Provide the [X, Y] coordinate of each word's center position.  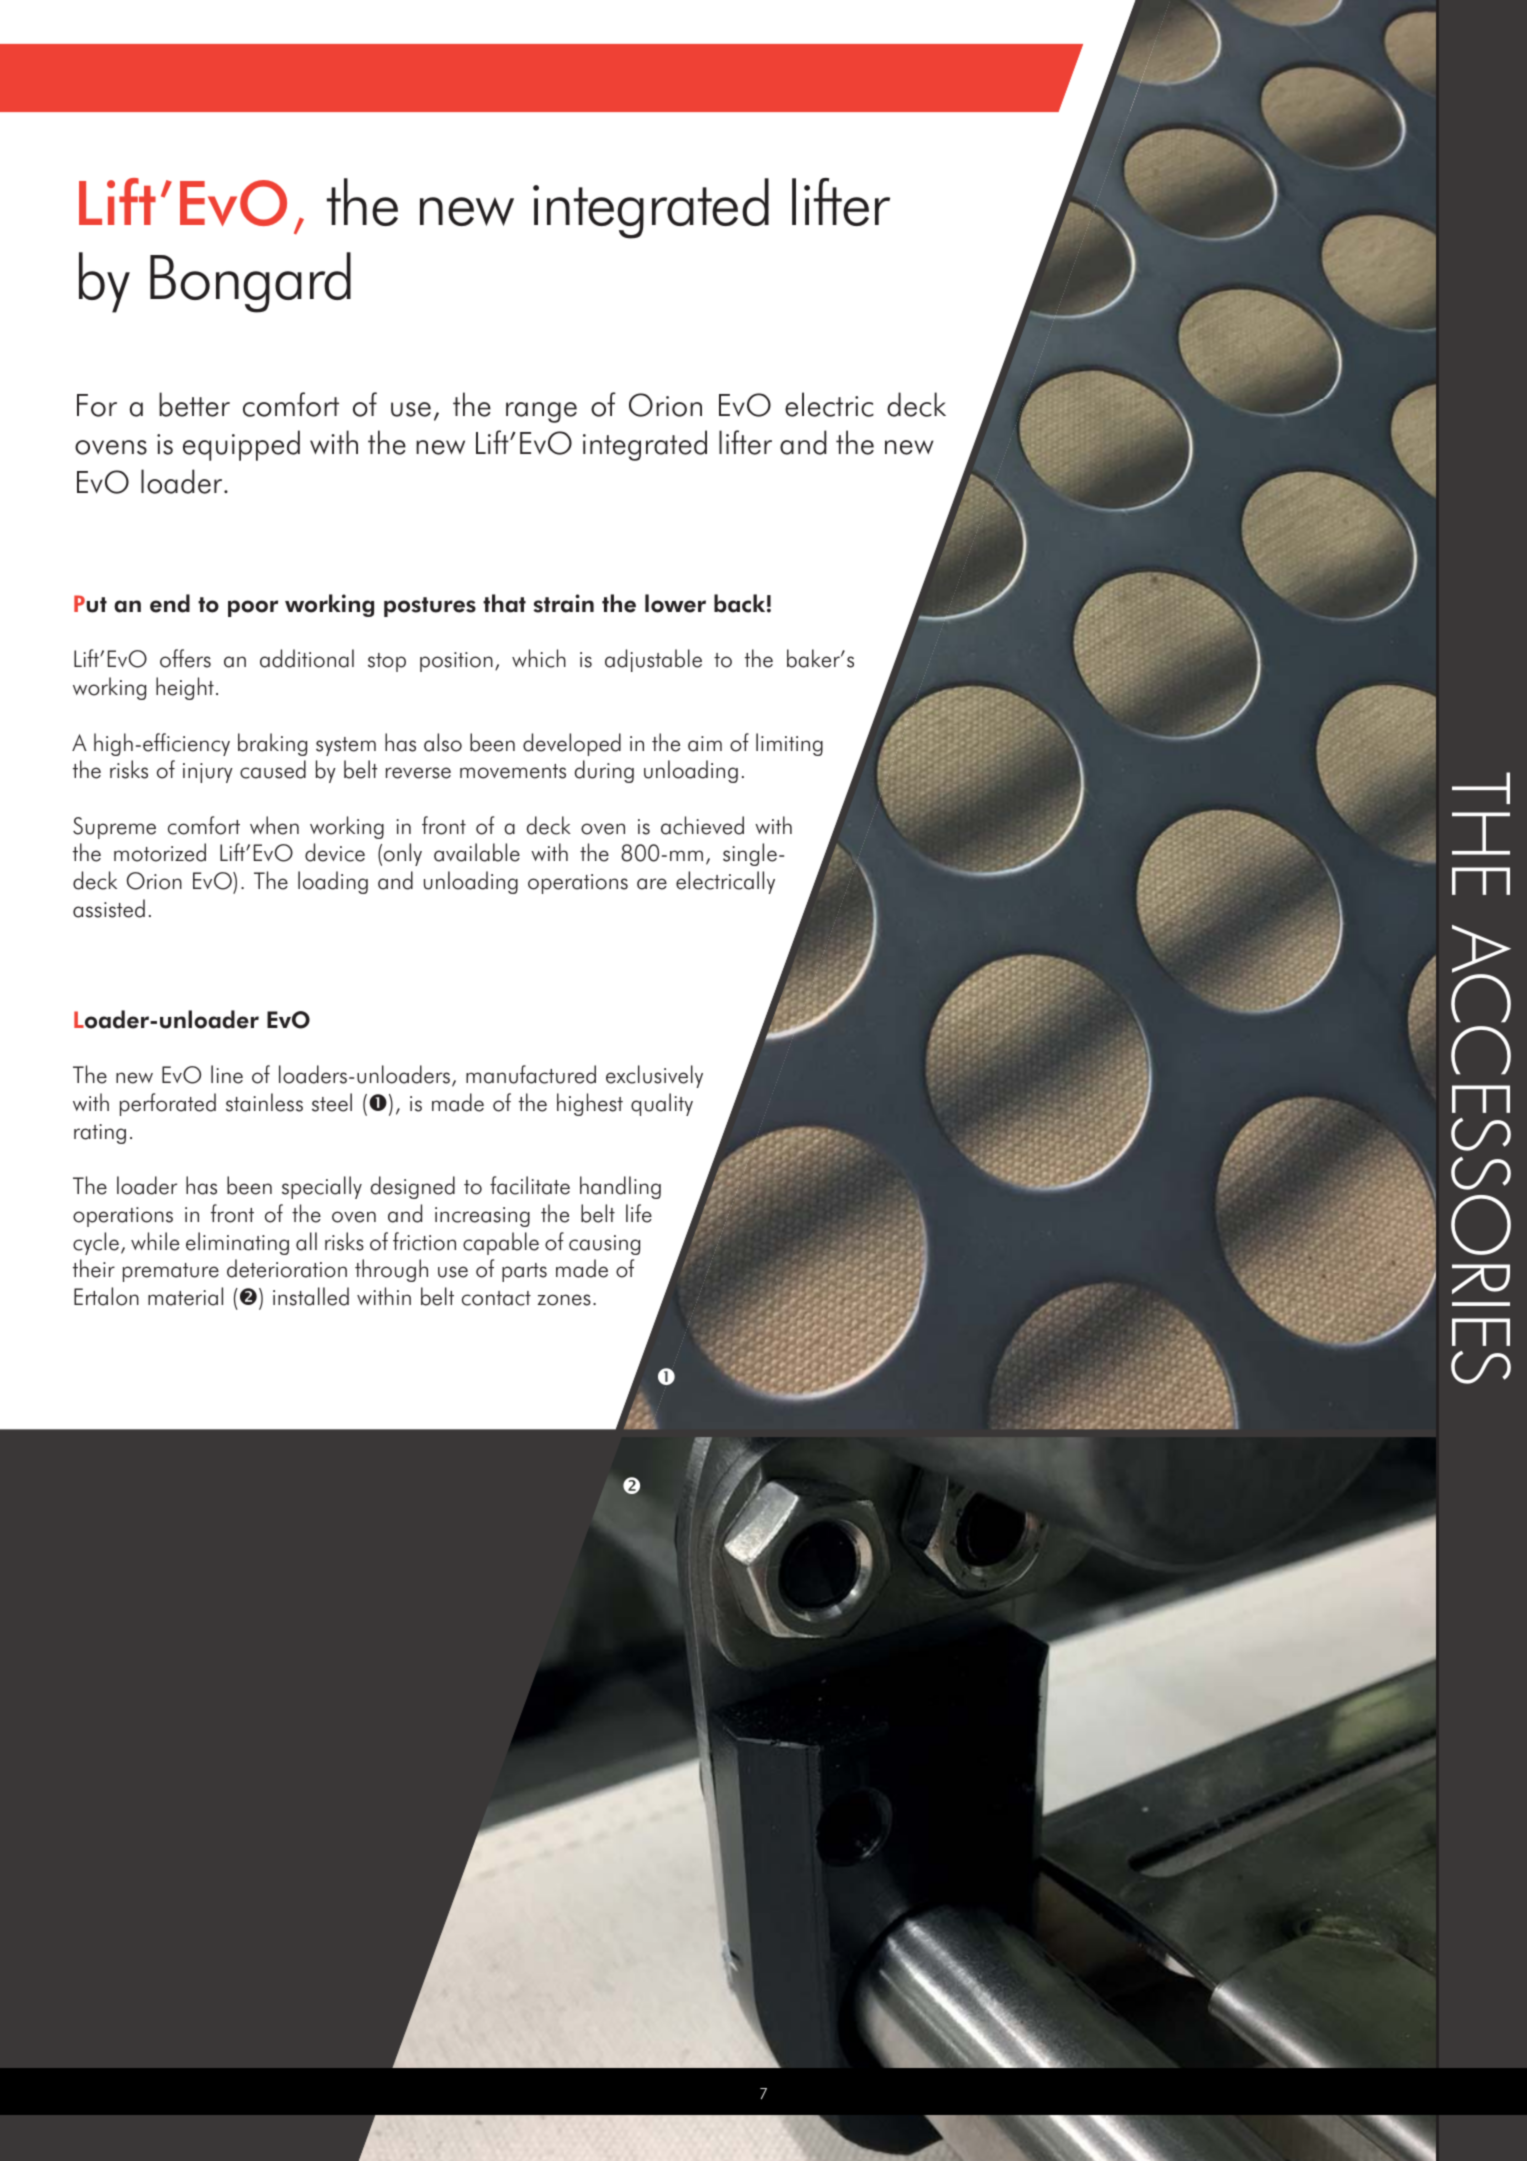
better [194, 404]
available [477, 852]
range [541, 412]
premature [171, 1272]
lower [675, 603]
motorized [160, 852]
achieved [702, 825]
